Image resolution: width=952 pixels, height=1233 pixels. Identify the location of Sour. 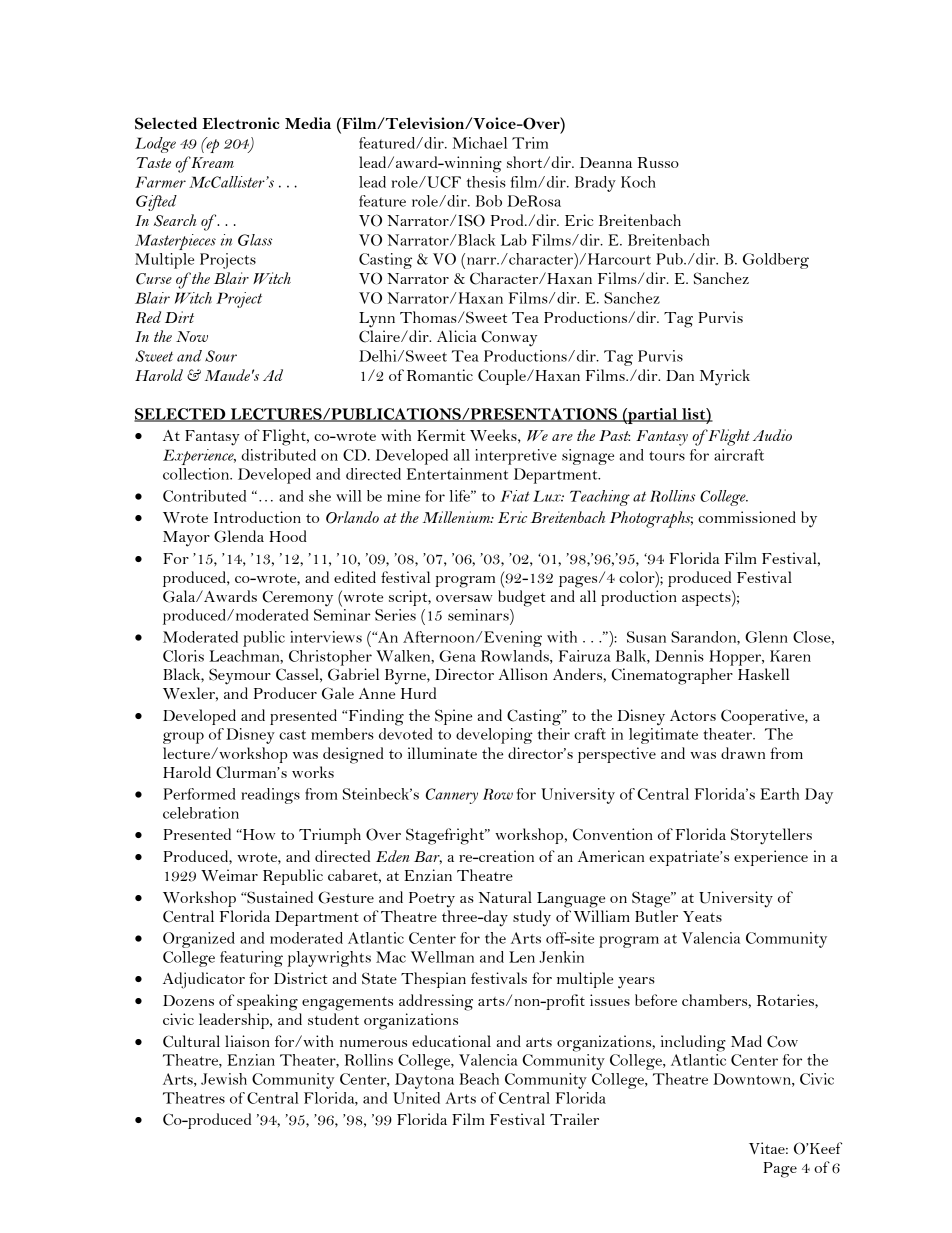
(221, 356).
